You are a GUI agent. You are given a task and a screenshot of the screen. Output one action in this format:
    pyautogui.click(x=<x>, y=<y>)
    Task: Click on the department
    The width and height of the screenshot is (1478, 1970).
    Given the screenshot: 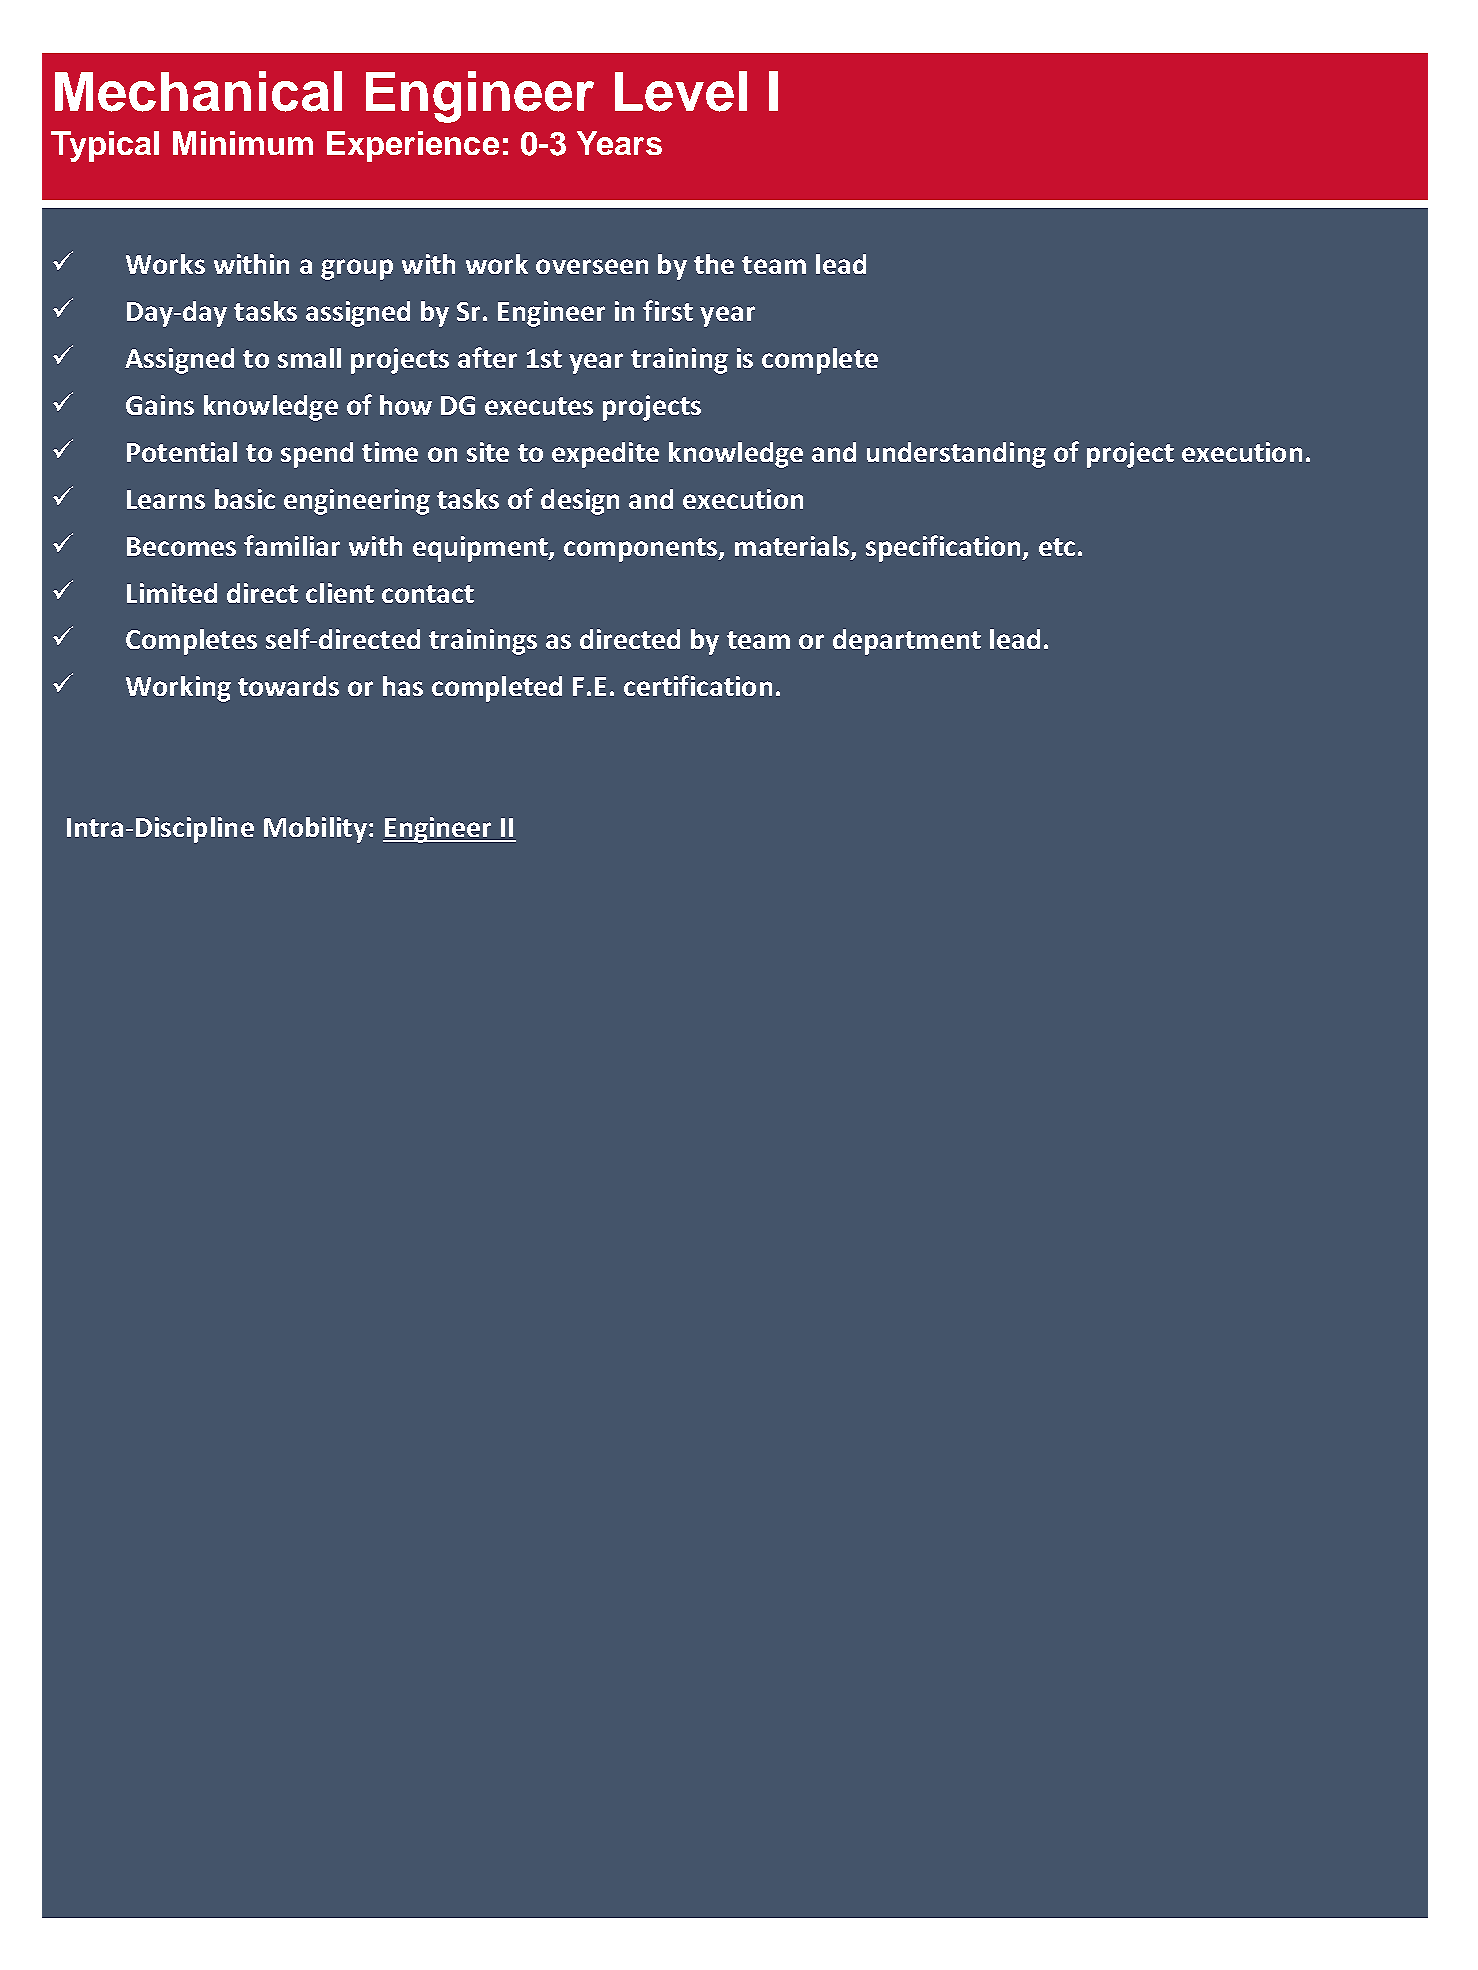 What is the action you would take?
    pyautogui.click(x=907, y=642)
